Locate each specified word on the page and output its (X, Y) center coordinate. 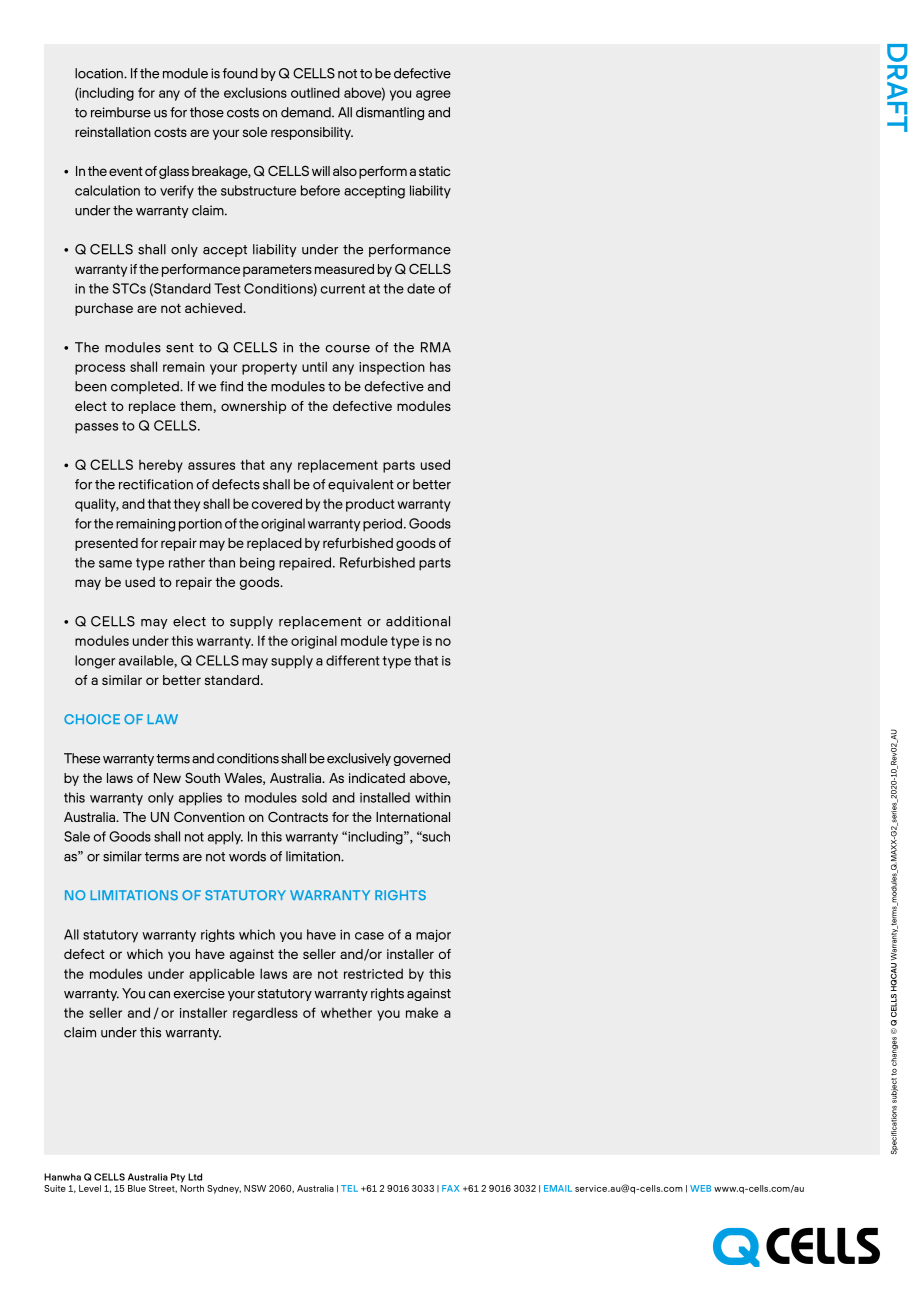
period (384, 525)
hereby (161, 466)
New (167, 778)
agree (433, 95)
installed (385, 797)
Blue (137, 1188)
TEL (349, 1188)
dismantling (390, 113)
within (433, 797)
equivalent (361, 485)
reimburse (121, 112)
